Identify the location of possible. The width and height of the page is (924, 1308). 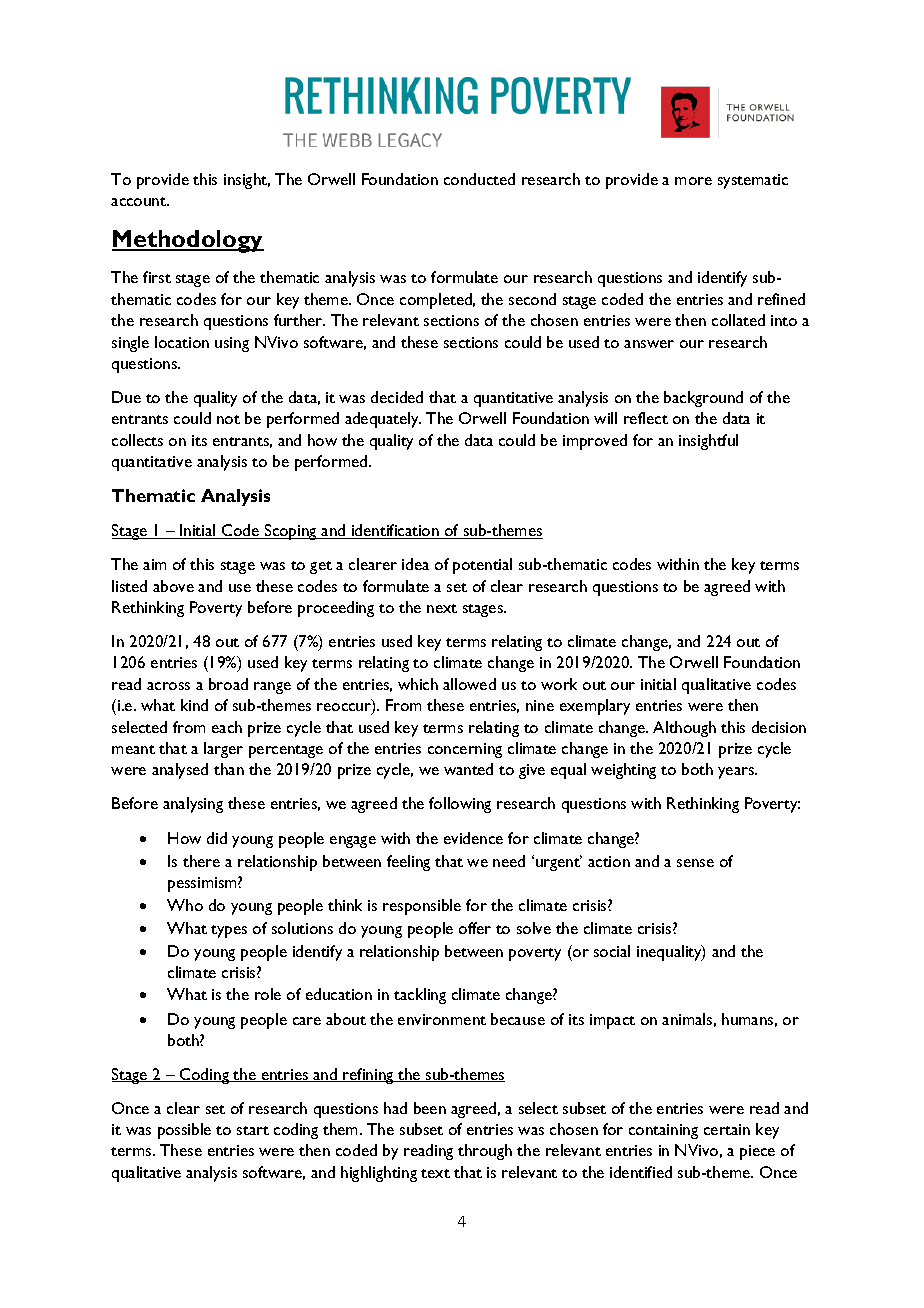
(184, 1131).
